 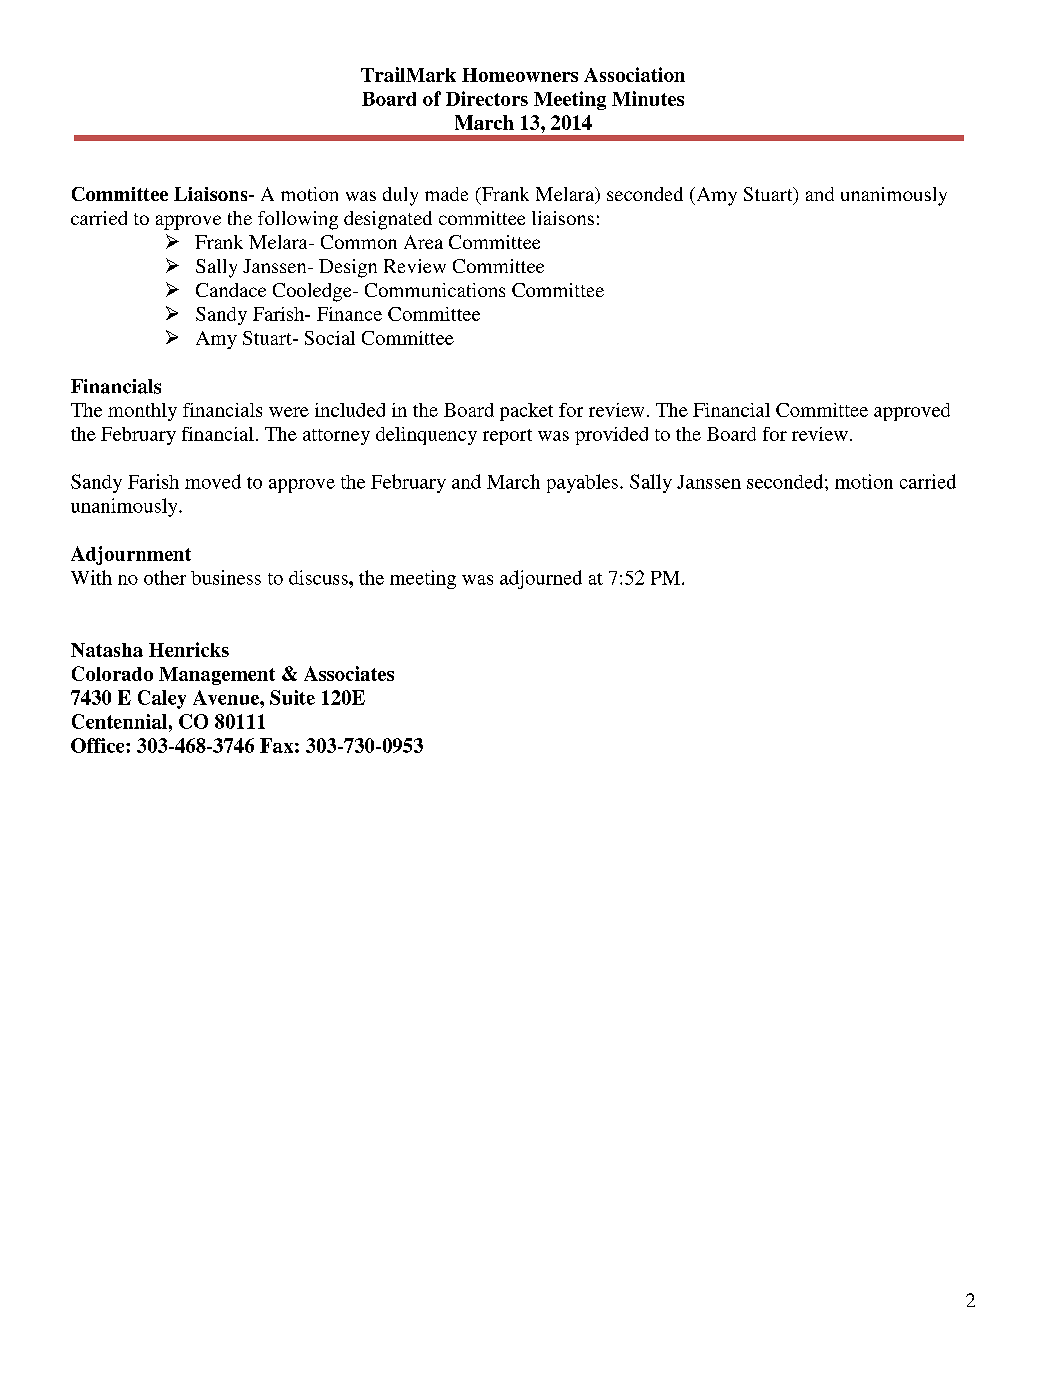 What do you see at coordinates (507, 437) in the screenshot?
I see `report` at bounding box center [507, 437].
